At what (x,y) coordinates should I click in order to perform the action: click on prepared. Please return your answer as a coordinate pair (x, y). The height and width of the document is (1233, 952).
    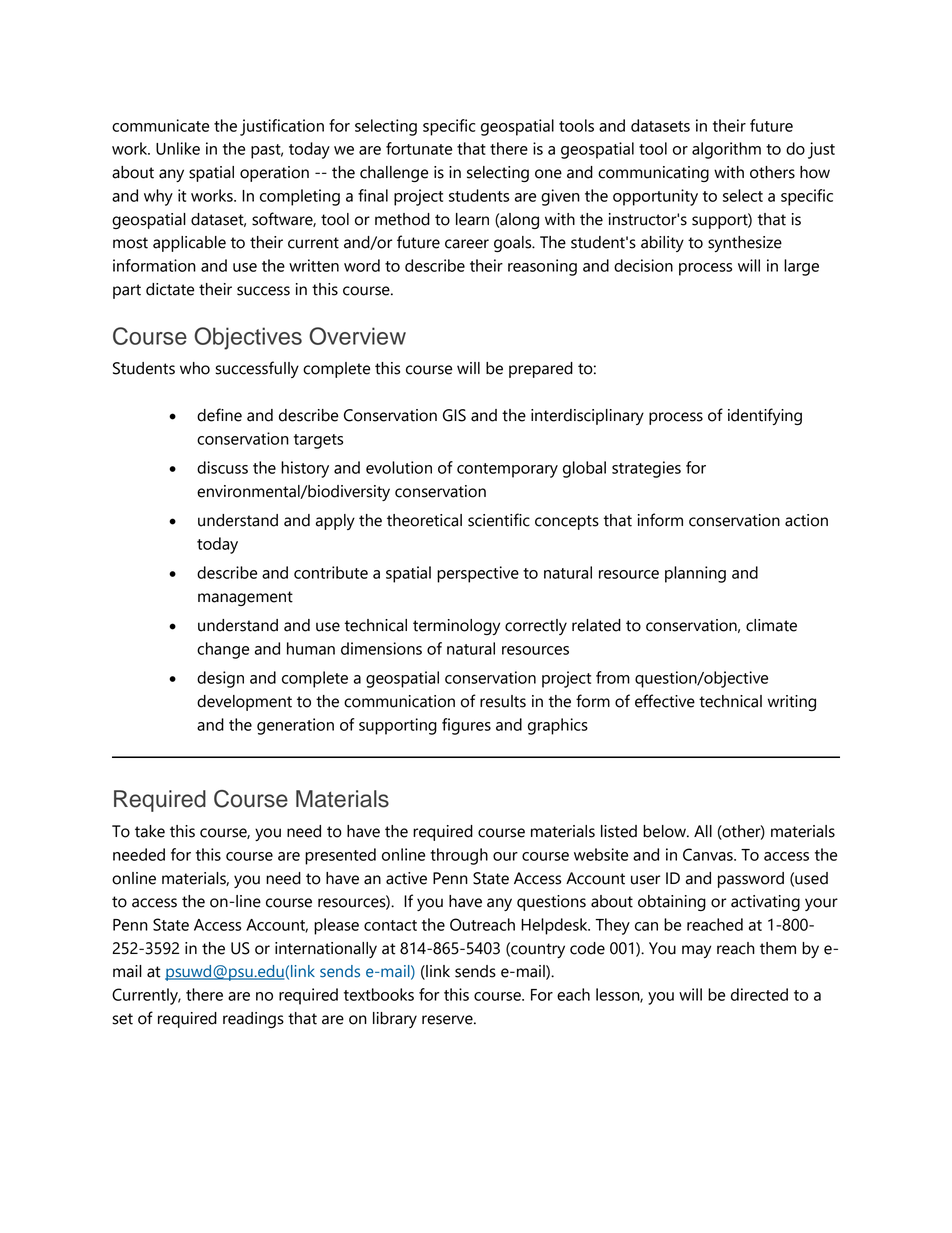
    Looking at the image, I should click on (541, 370).
